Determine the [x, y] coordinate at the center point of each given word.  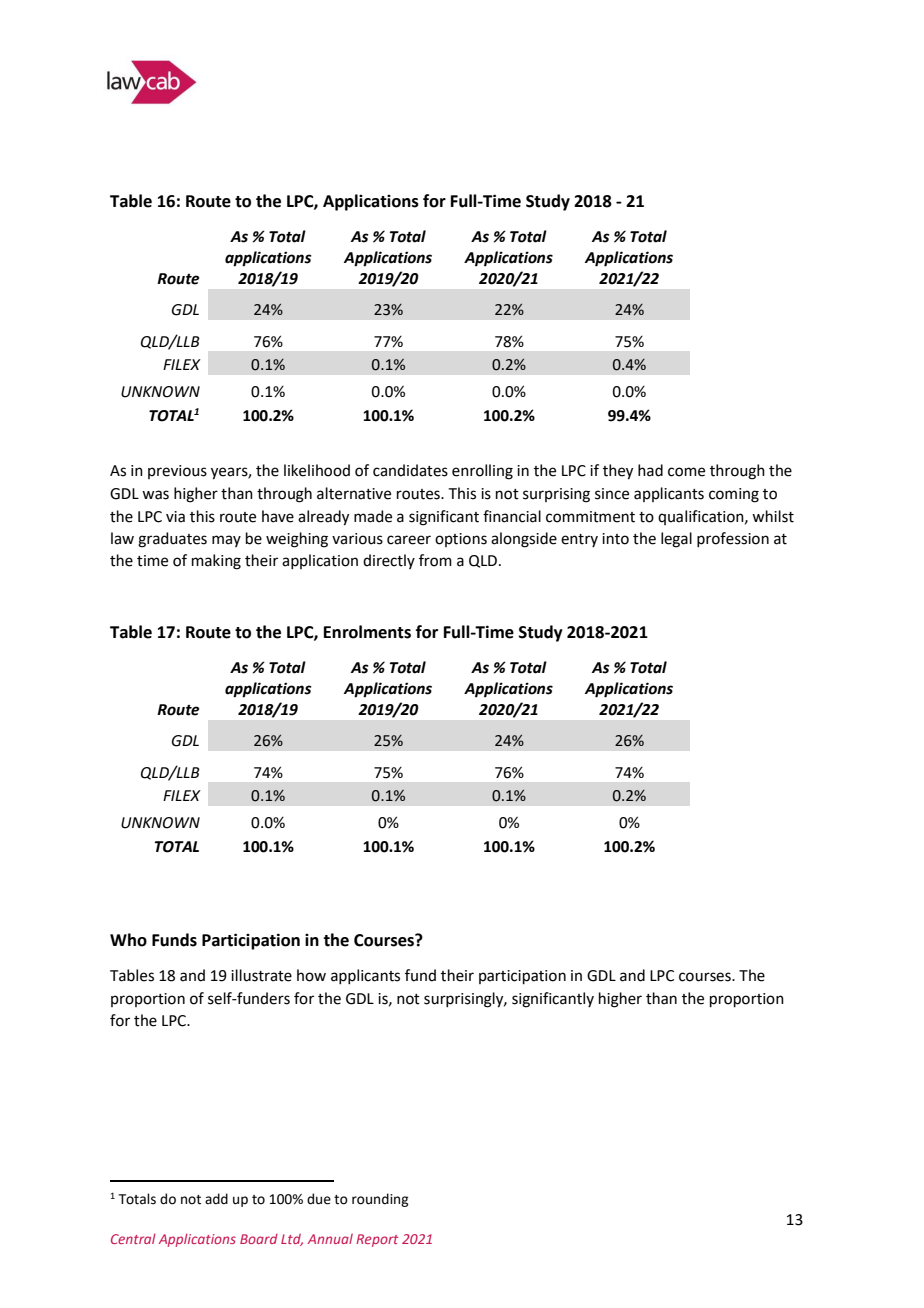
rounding [380, 1200]
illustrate [261, 975]
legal [676, 540]
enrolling [482, 472]
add [216, 1199]
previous [177, 472]
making [216, 562]
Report [377, 1240]
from [435, 560]
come [686, 472]
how [311, 975]
